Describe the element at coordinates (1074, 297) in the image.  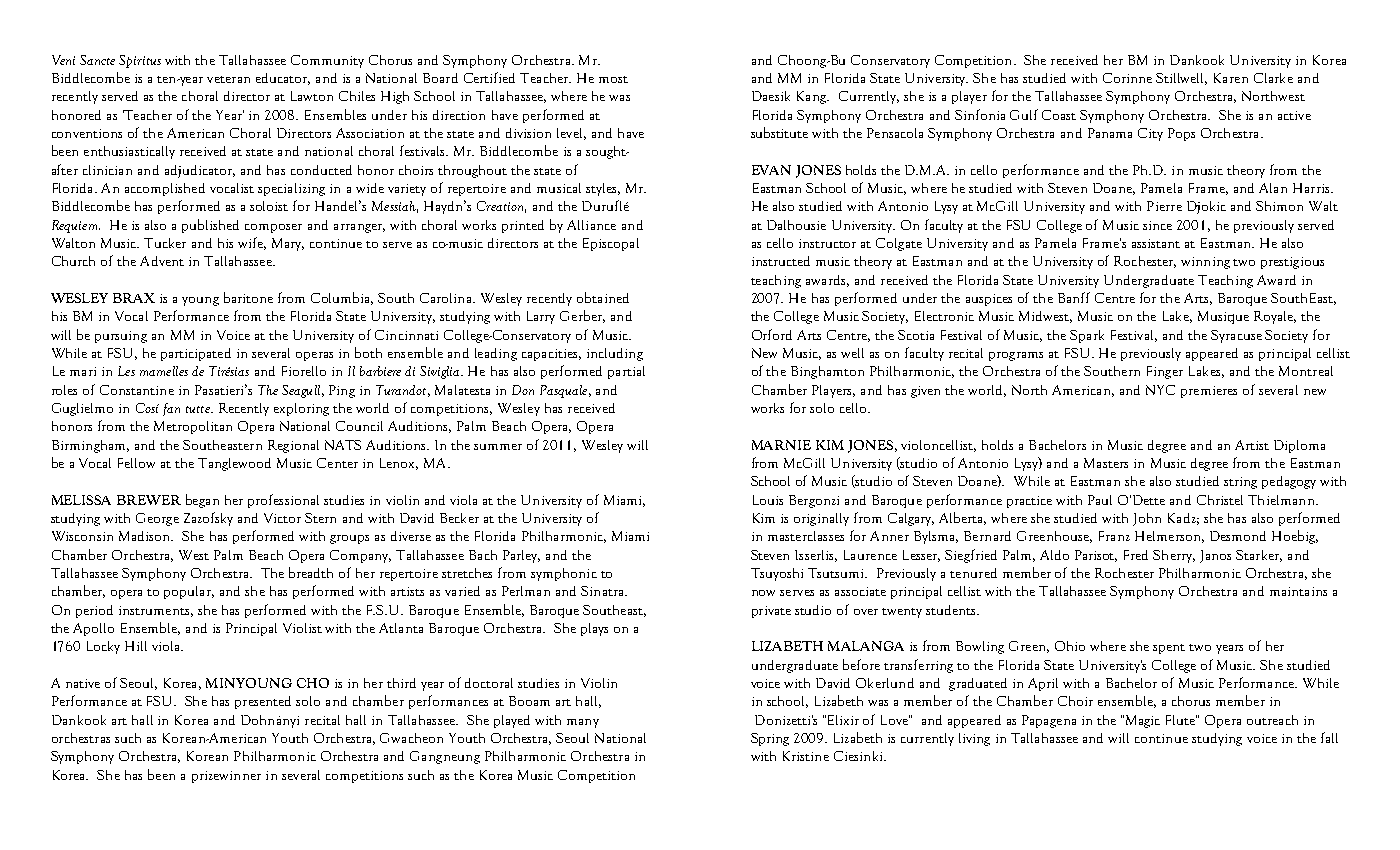
I see `Banff` at that location.
